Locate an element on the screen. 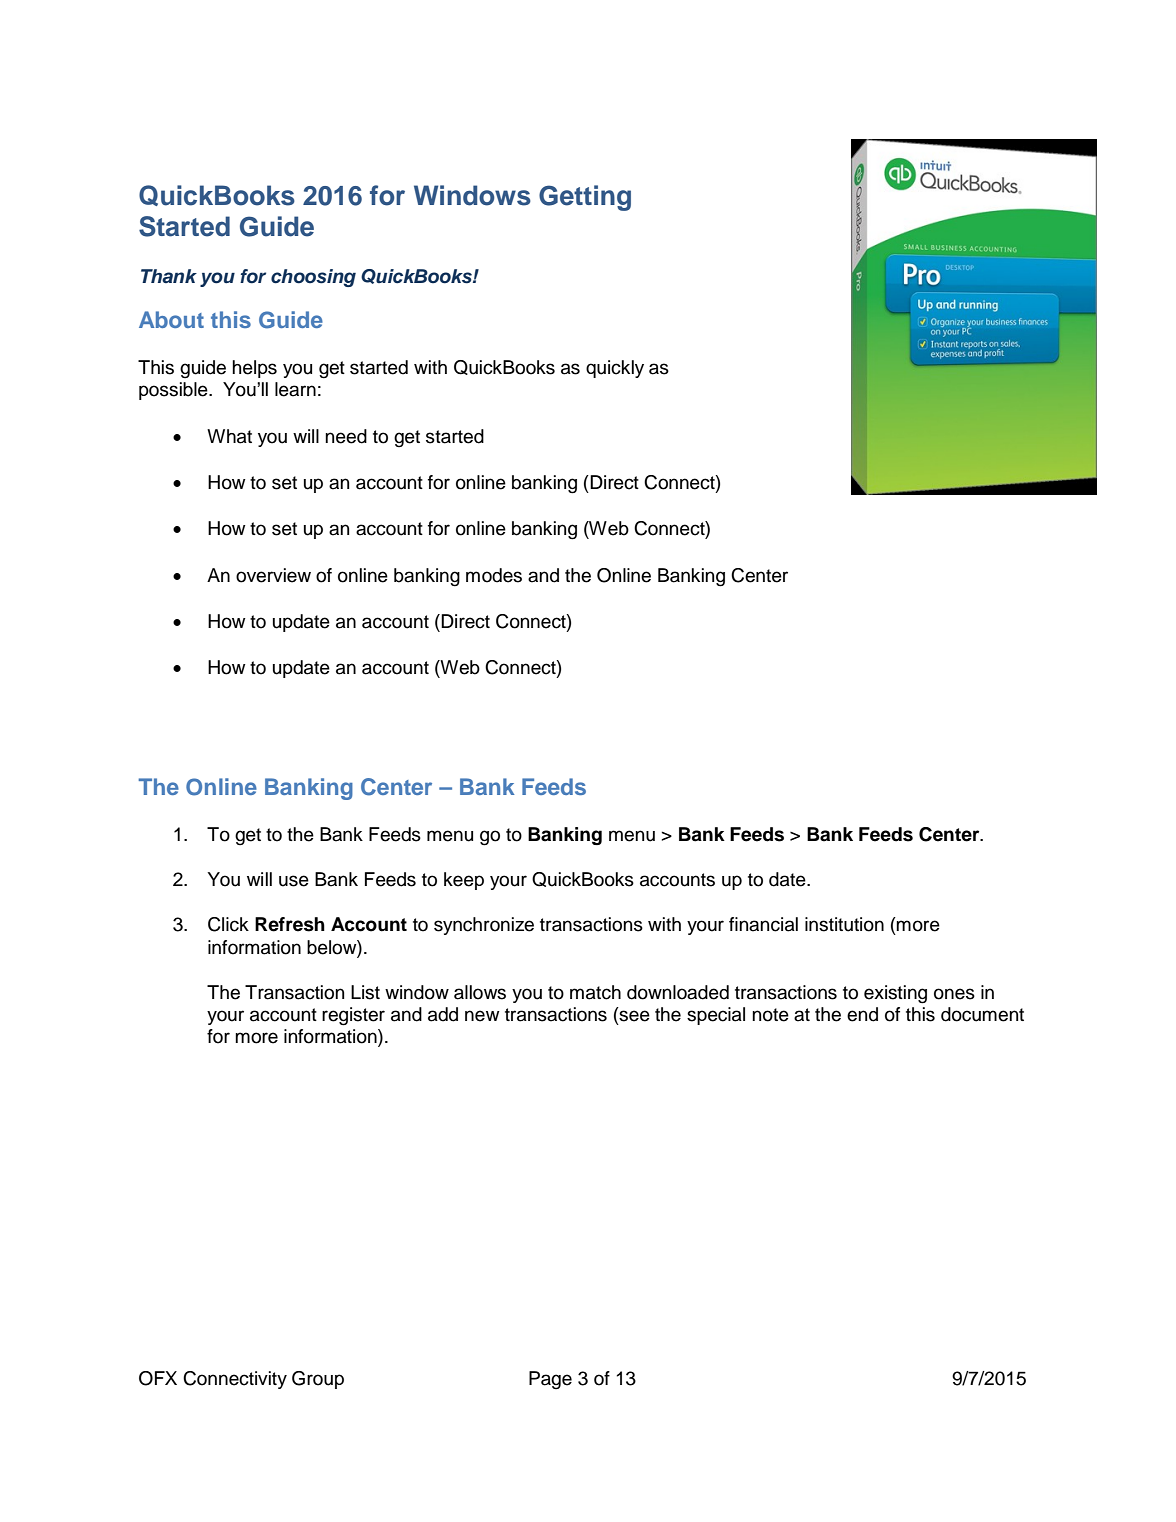  choosing is located at coordinates (313, 278).
